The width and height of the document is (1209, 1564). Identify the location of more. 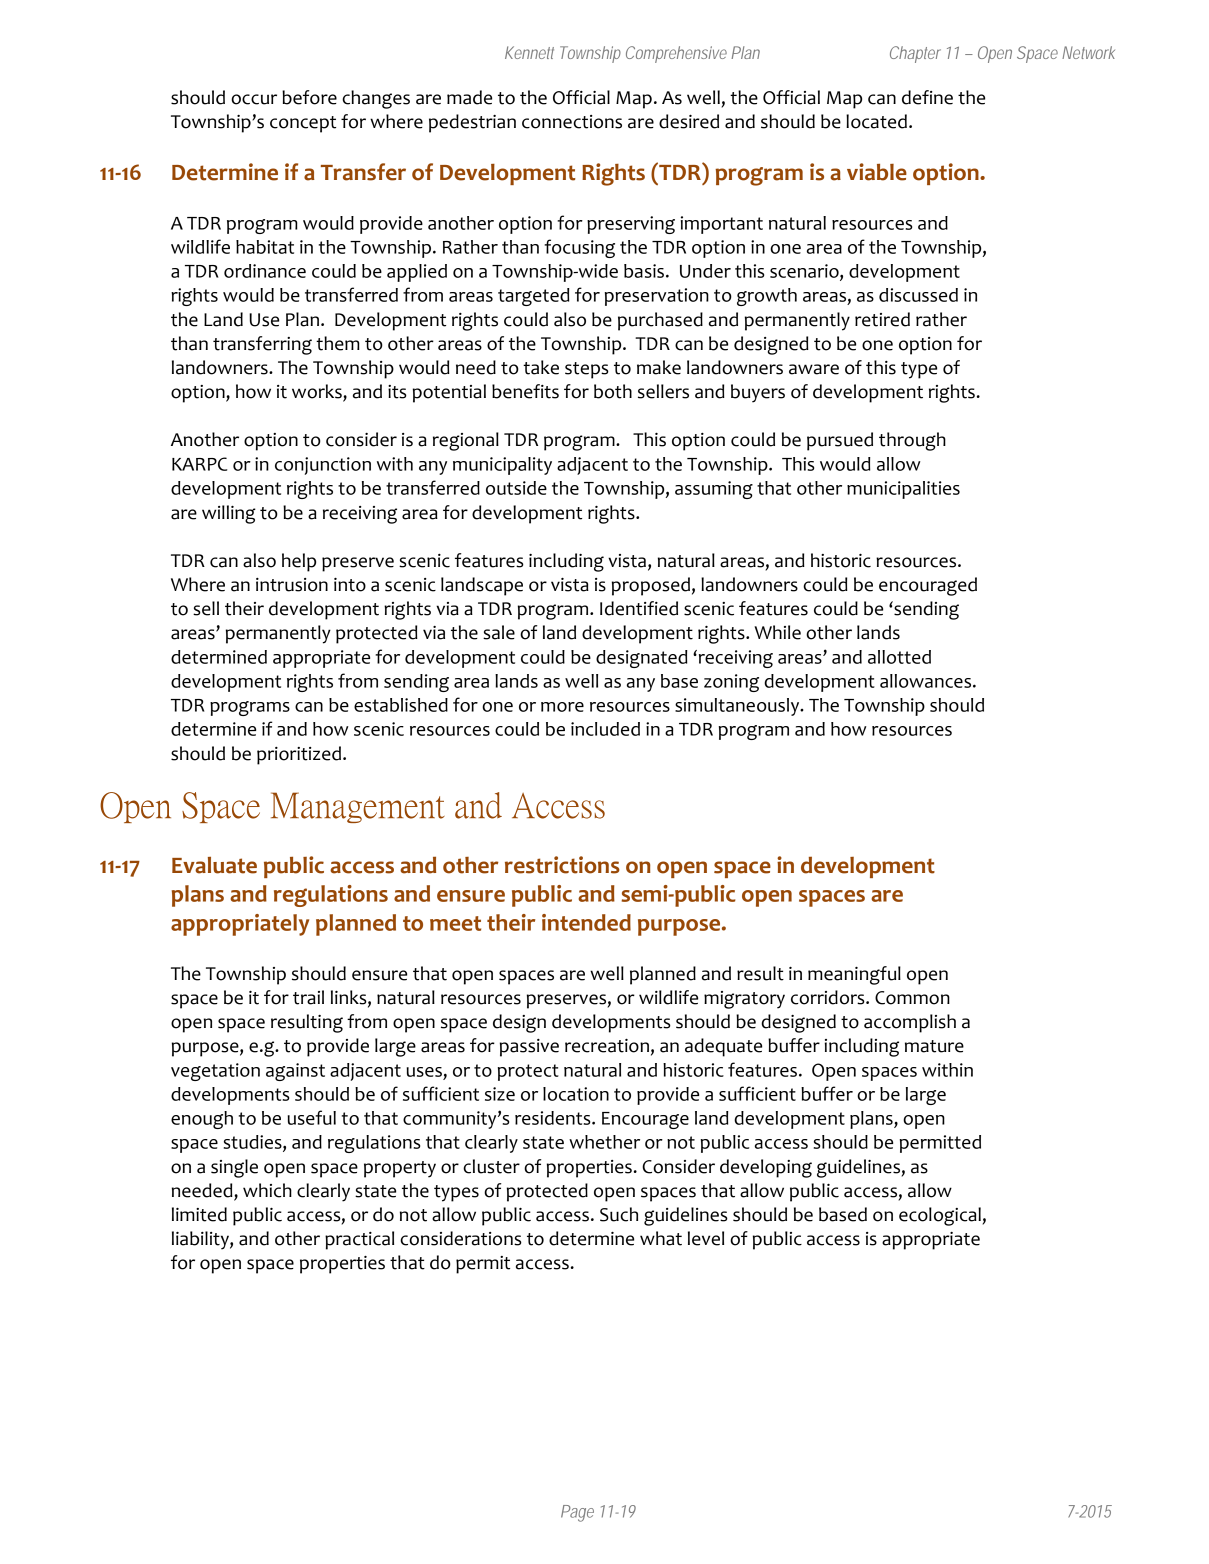
(562, 707).
